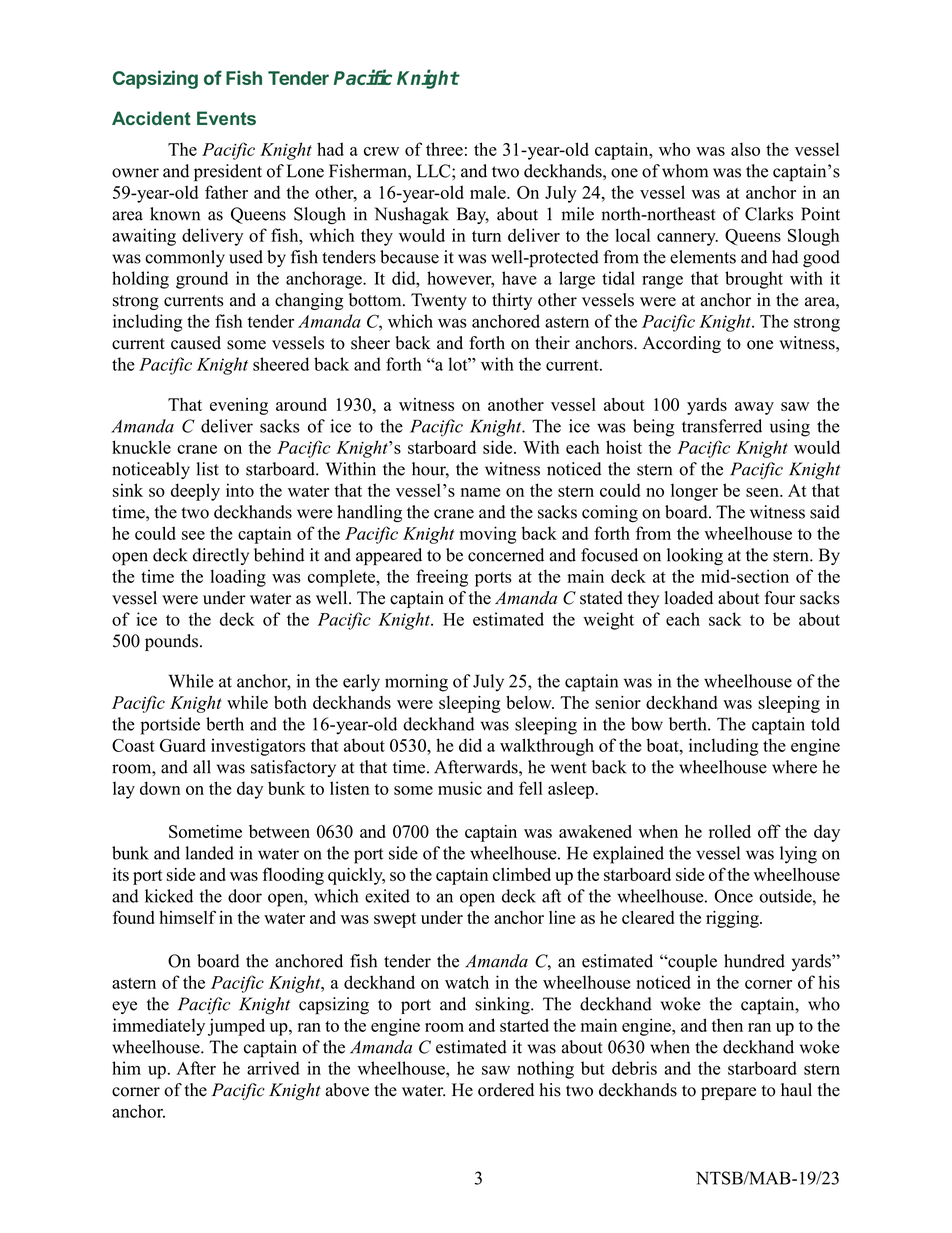  What do you see at coordinates (444, 149) in the screenshot?
I see `three` at bounding box center [444, 149].
